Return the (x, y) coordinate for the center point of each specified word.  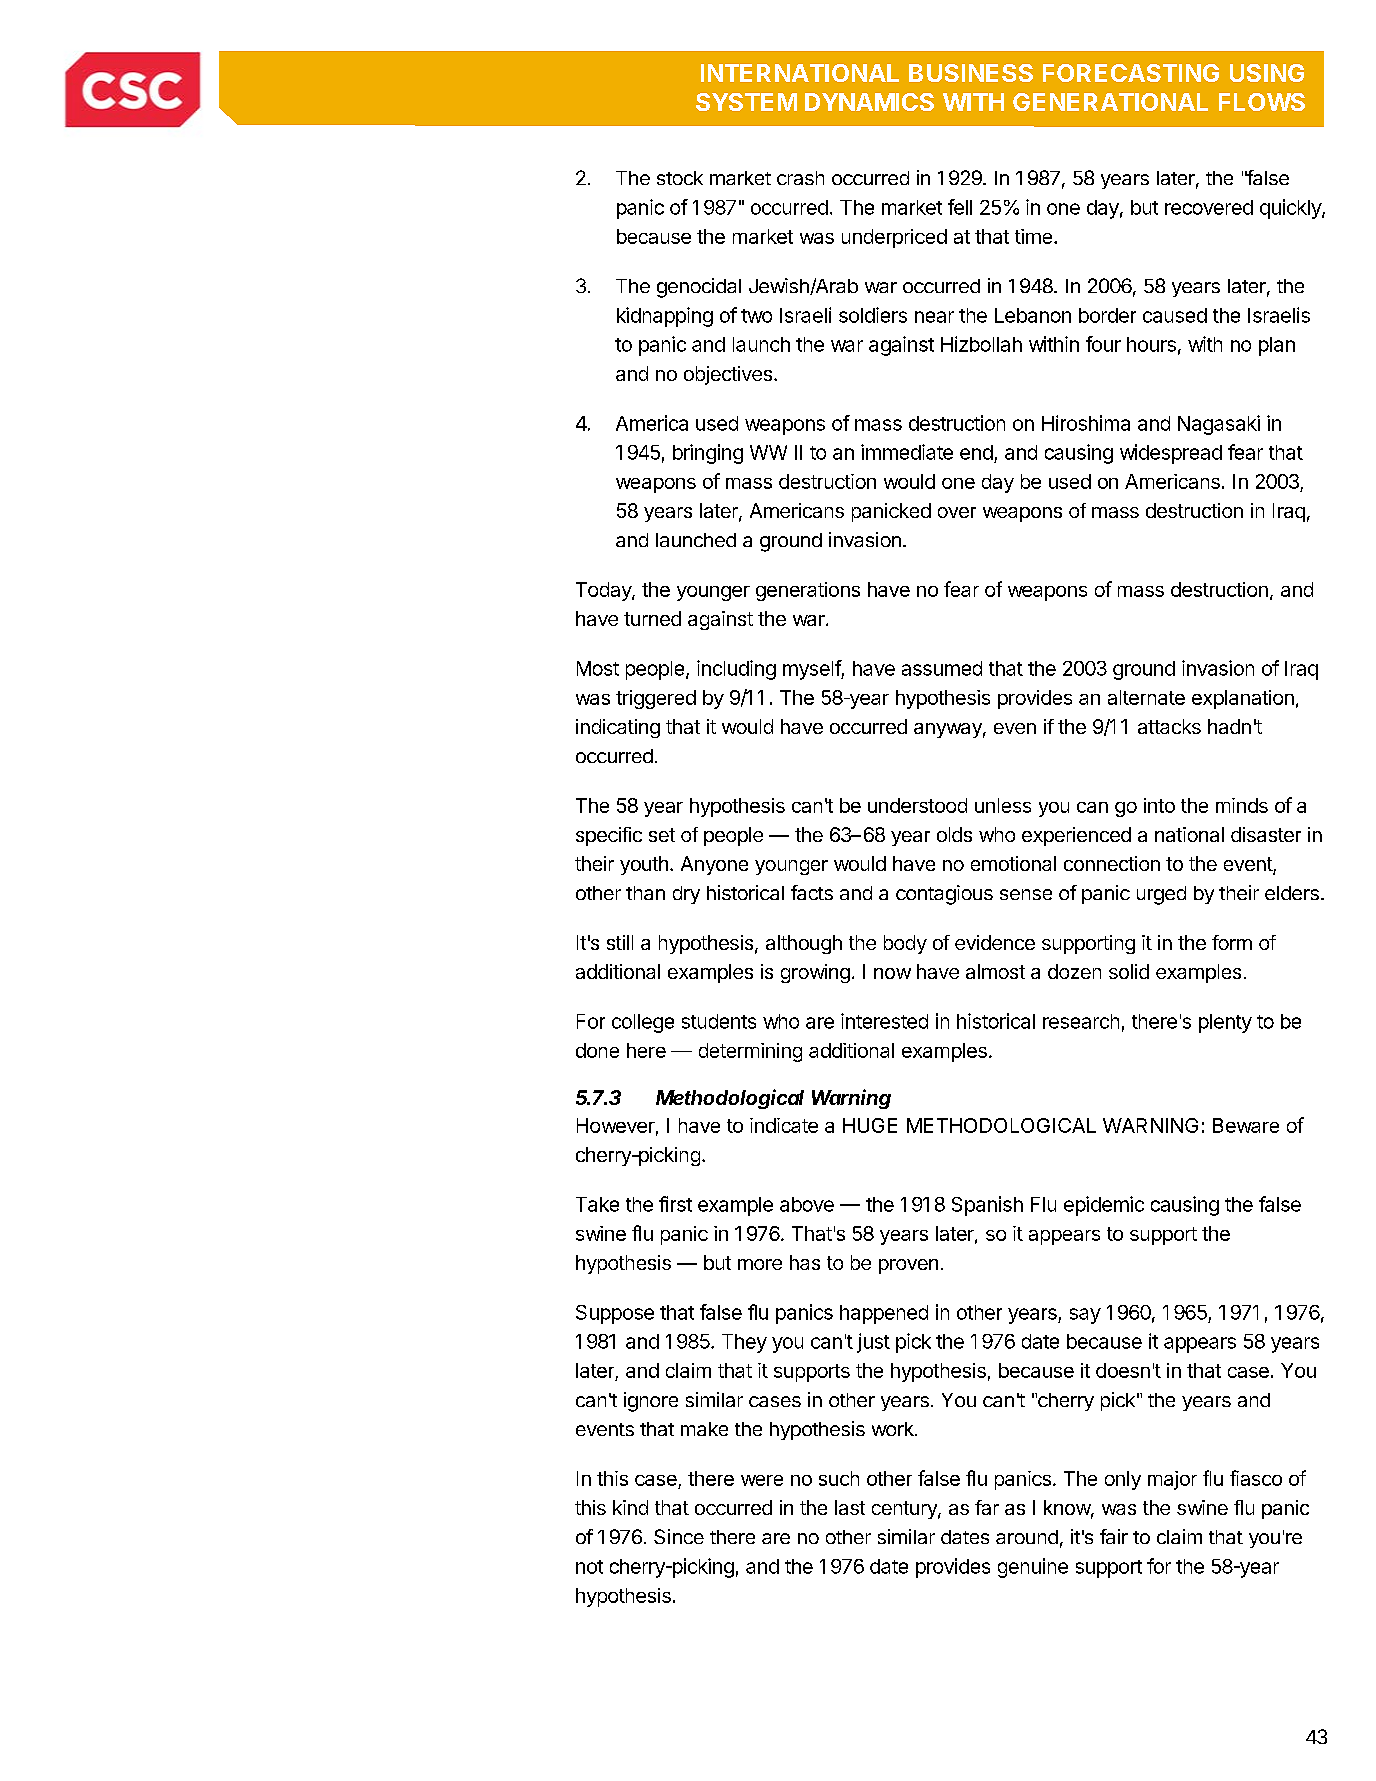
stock (680, 178)
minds (1242, 805)
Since (679, 1536)
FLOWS (1262, 102)
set (662, 835)
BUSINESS (971, 73)
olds (954, 834)
